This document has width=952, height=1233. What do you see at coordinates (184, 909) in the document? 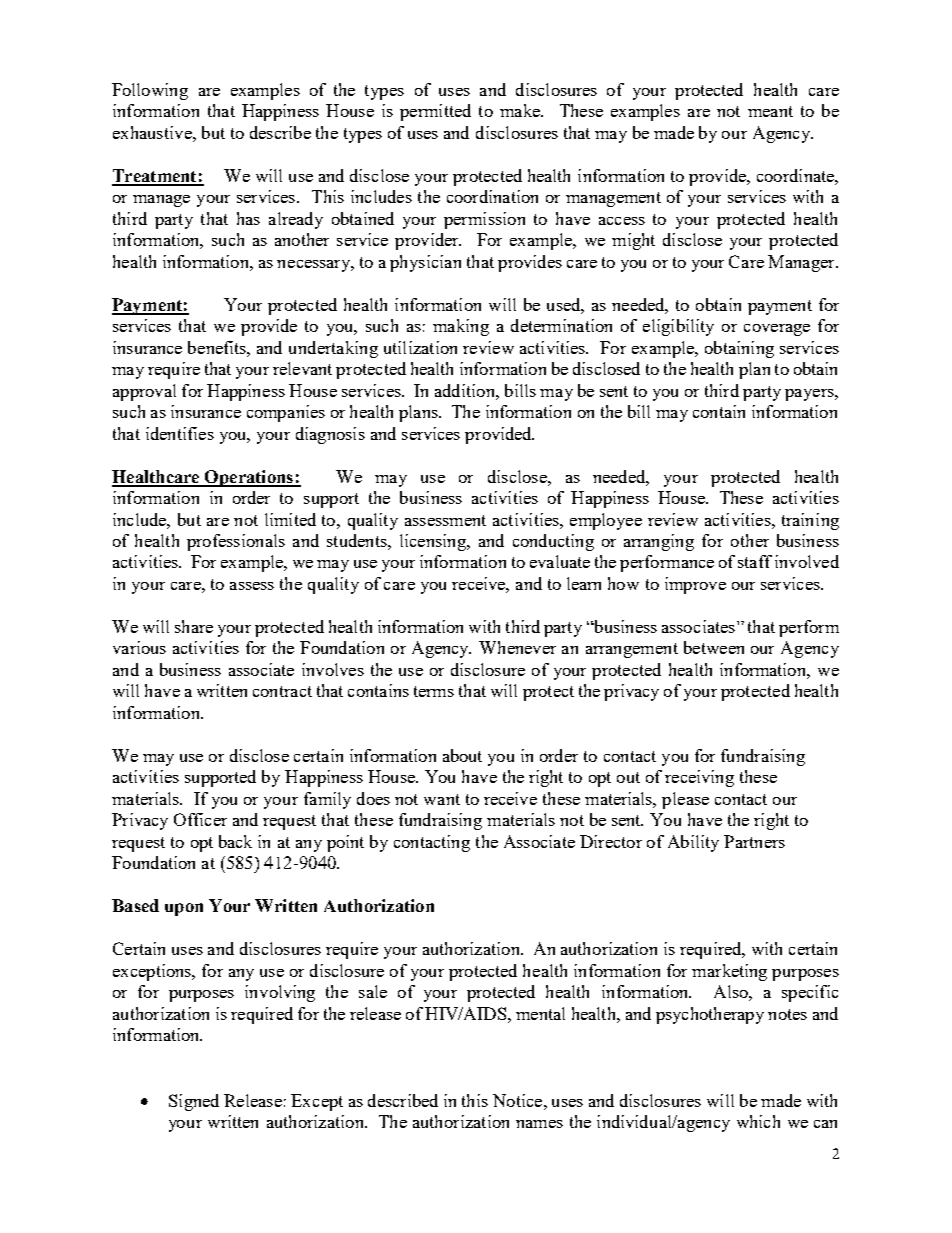
I see `upon` at bounding box center [184, 909].
